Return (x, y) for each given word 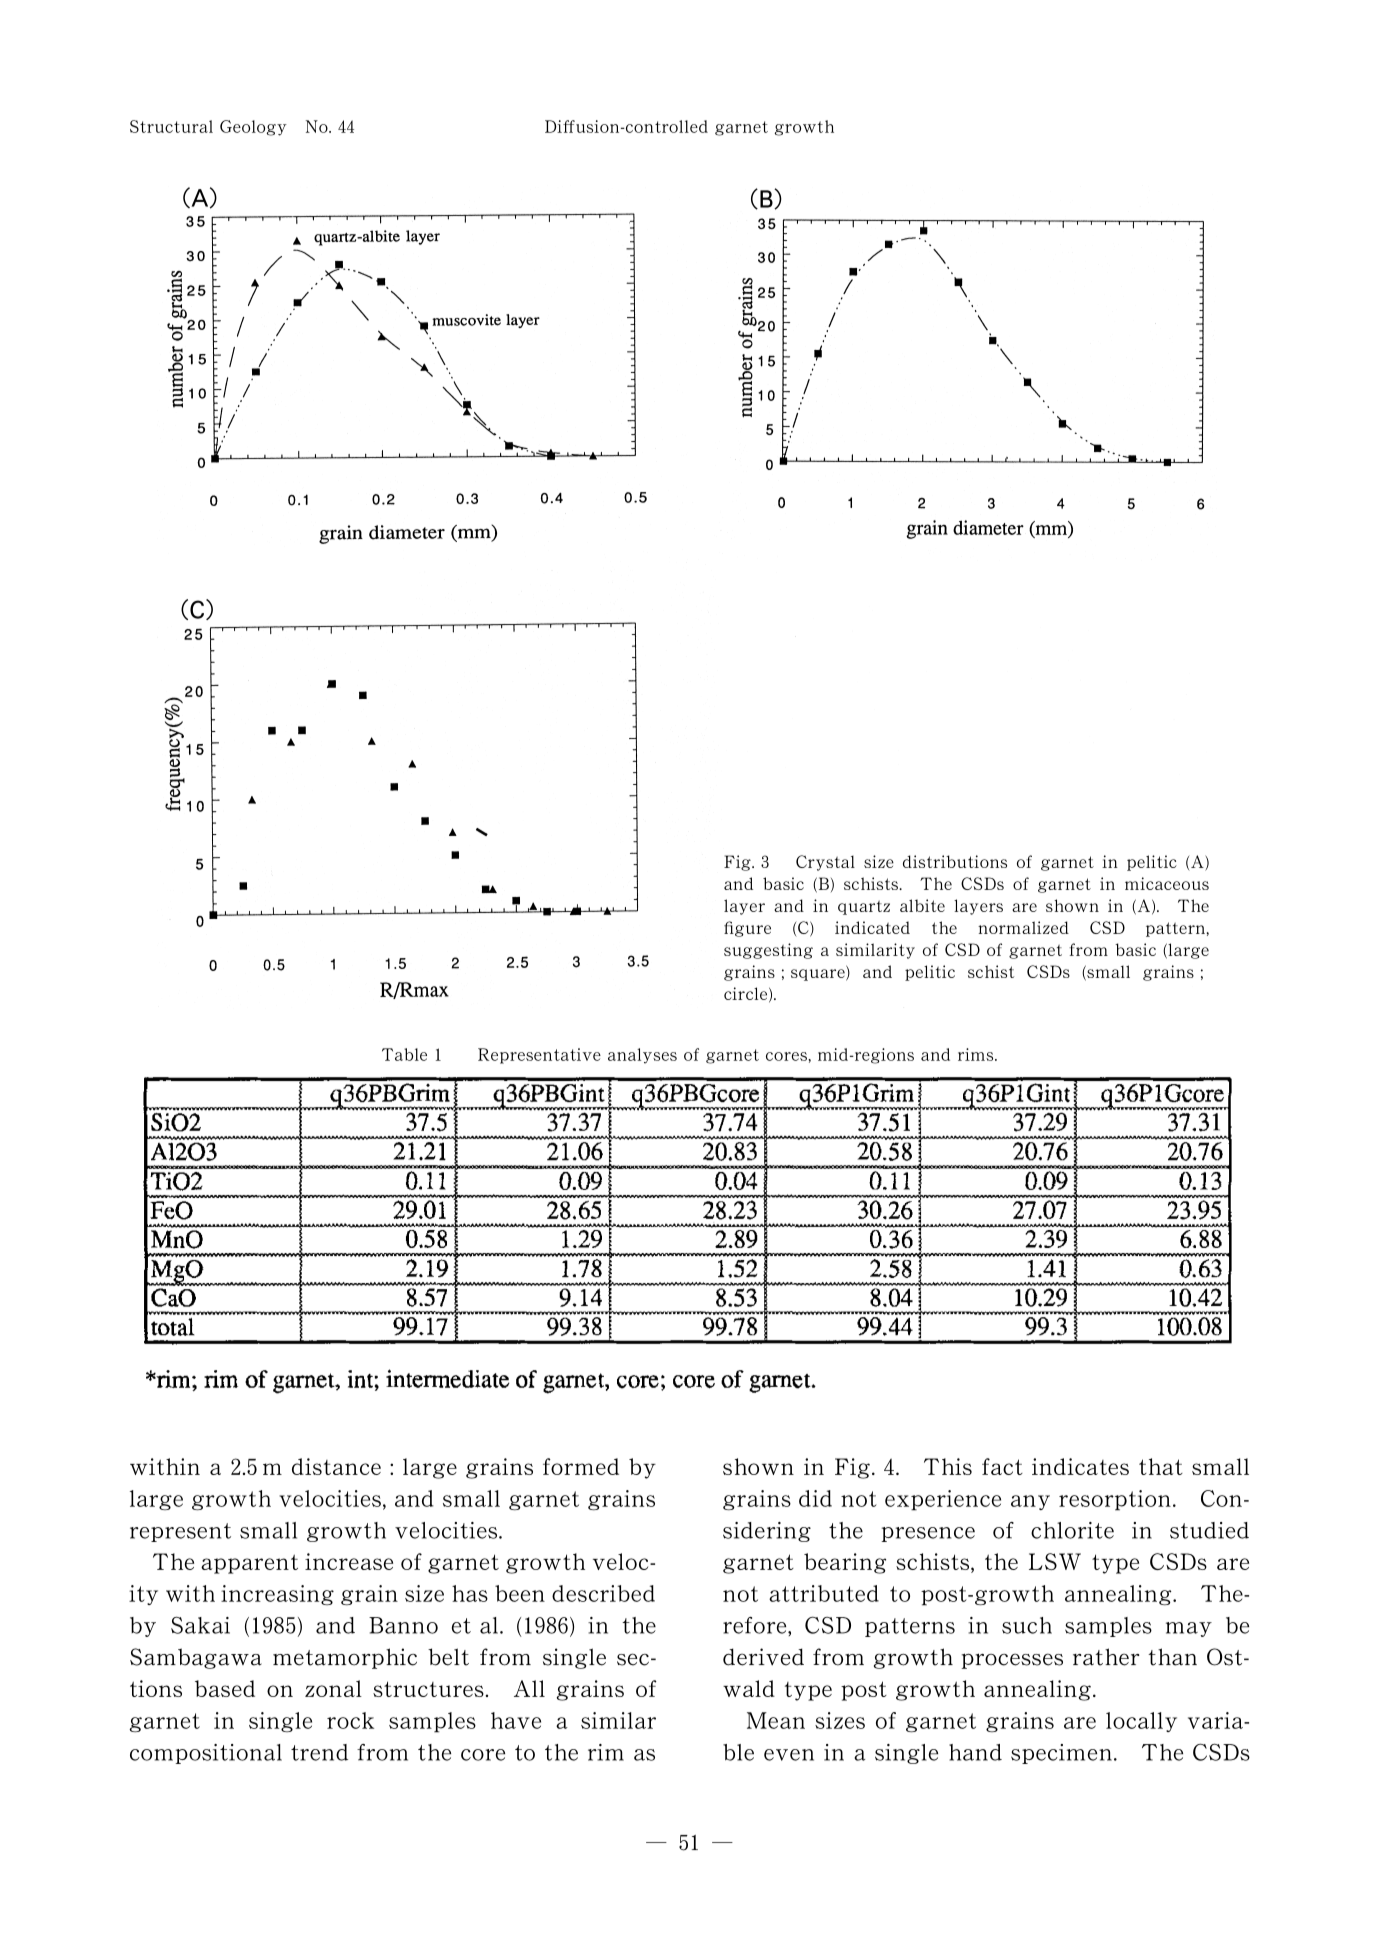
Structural (171, 126)
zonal (333, 1688)
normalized (1023, 927)
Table (404, 1054)
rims (977, 1054)
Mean (776, 1720)
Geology (253, 128)
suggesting (768, 951)
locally (1141, 1722)
